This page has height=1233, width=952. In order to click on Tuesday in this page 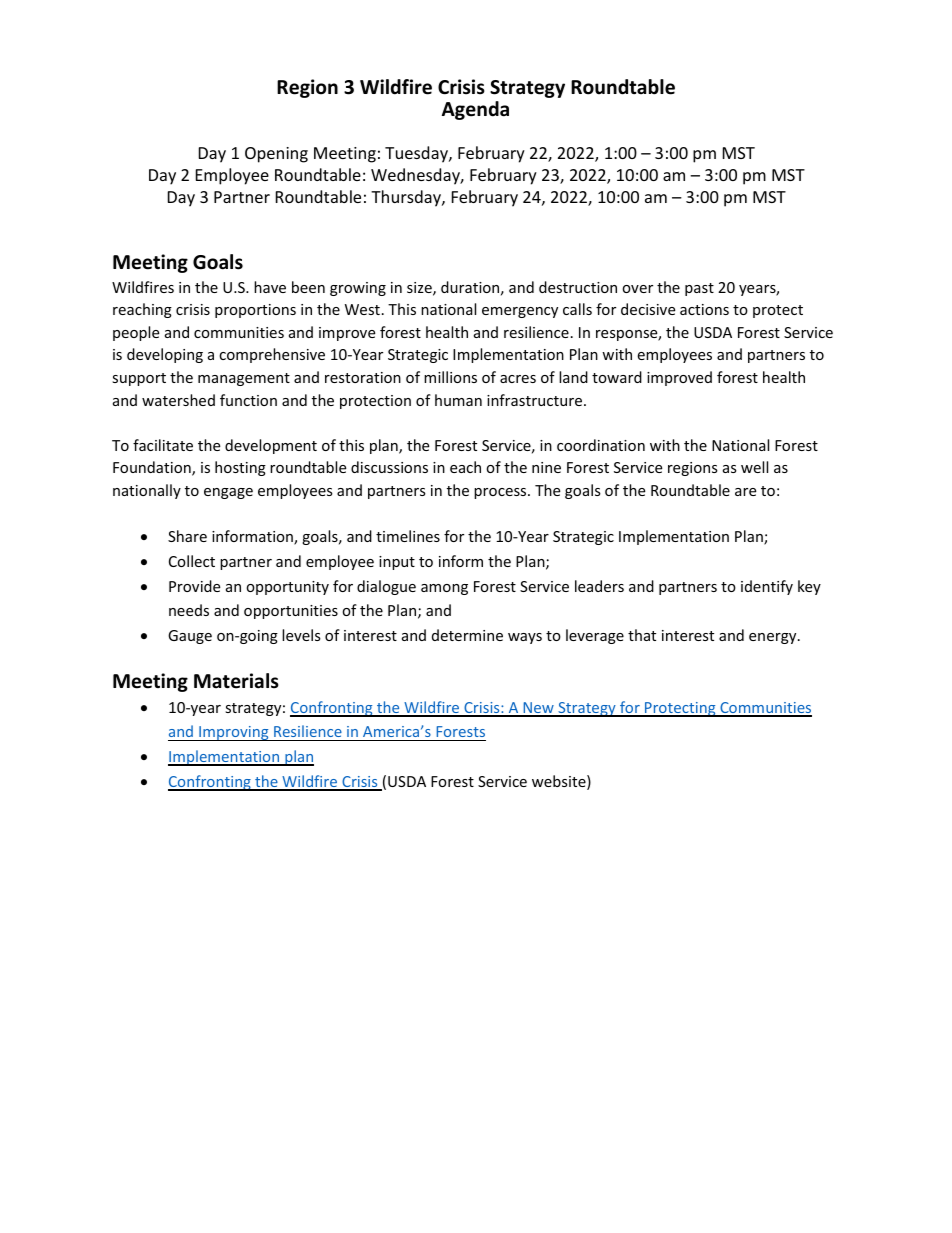, I will do `click(417, 154)`.
